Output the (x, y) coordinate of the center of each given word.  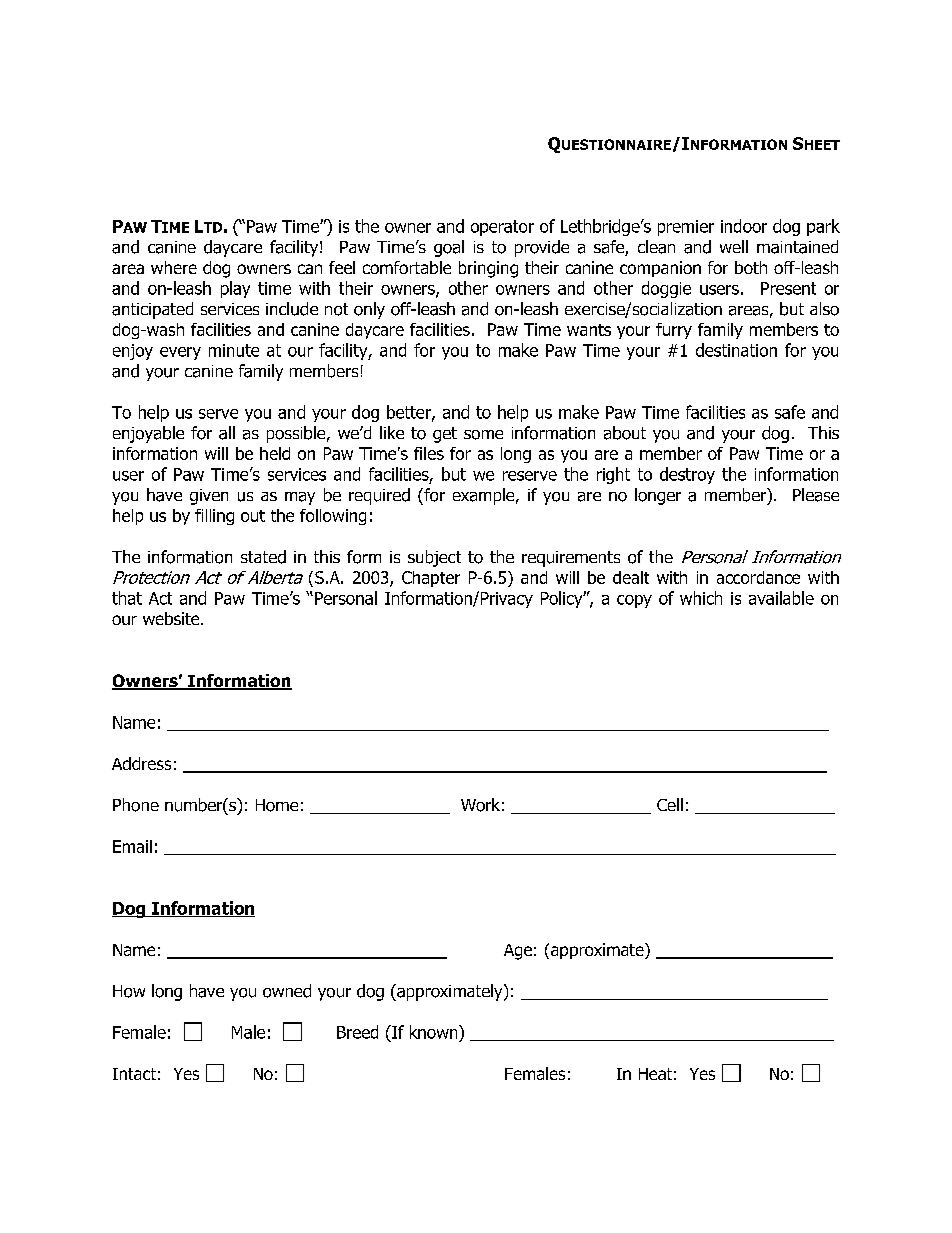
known (435, 1032)
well (734, 246)
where (174, 267)
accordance (758, 577)
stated (263, 557)
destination (736, 350)
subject (434, 558)
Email (132, 846)
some (483, 435)
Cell (670, 804)
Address (141, 763)
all (227, 433)
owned (287, 991)
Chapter (431, 579)
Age (518, 952)
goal (449, 248)
